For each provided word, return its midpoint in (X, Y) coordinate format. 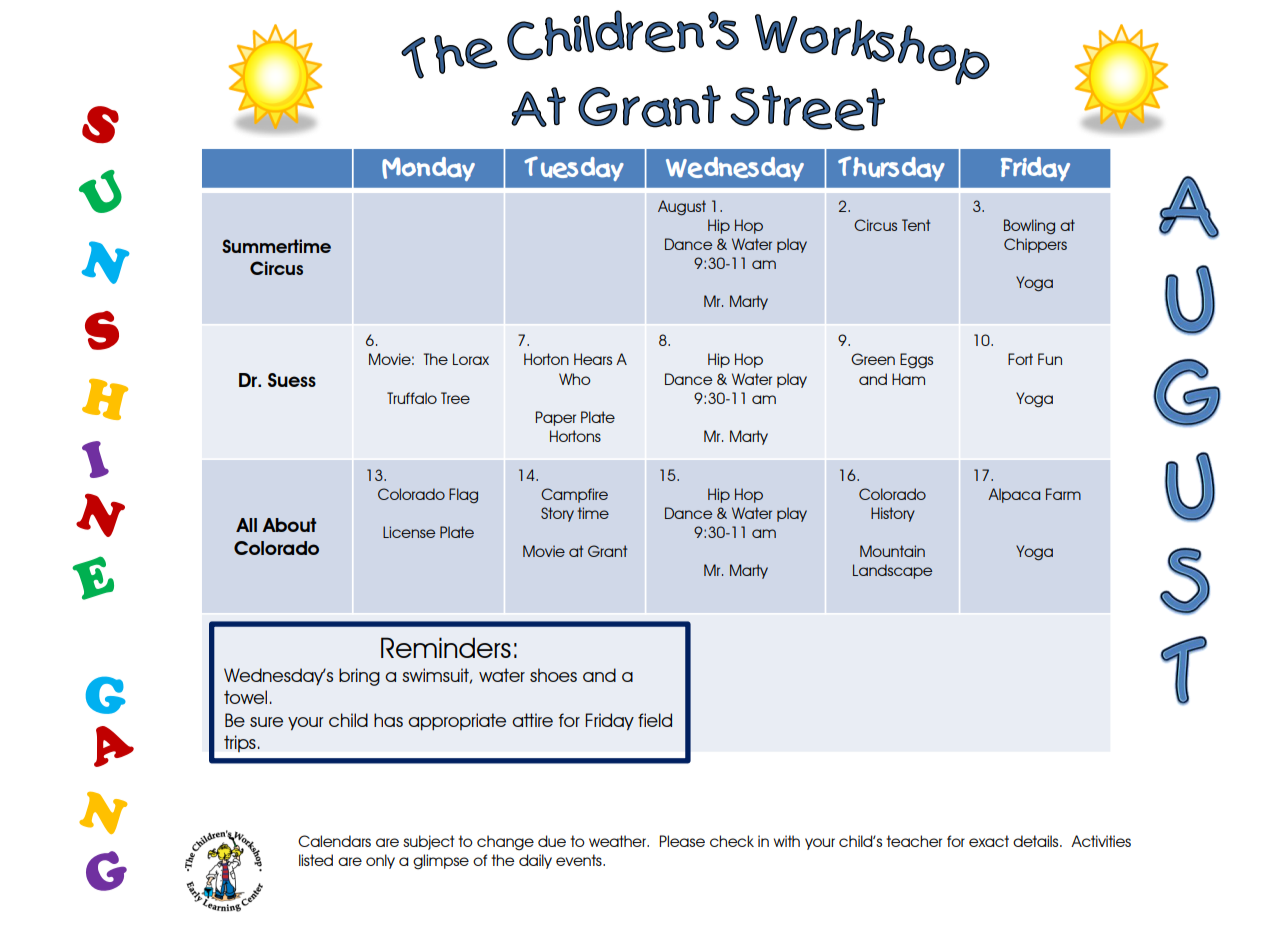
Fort (1020, 359)
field (655, 720)
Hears (593, 359)
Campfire (574, 495)
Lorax (471, 359)
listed (316, 860)
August (682, 207)
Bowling (1029, 226)
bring (359, 677)
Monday (428, 169)
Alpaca (1014, 495)
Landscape (892, 571)
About (289, 525)
